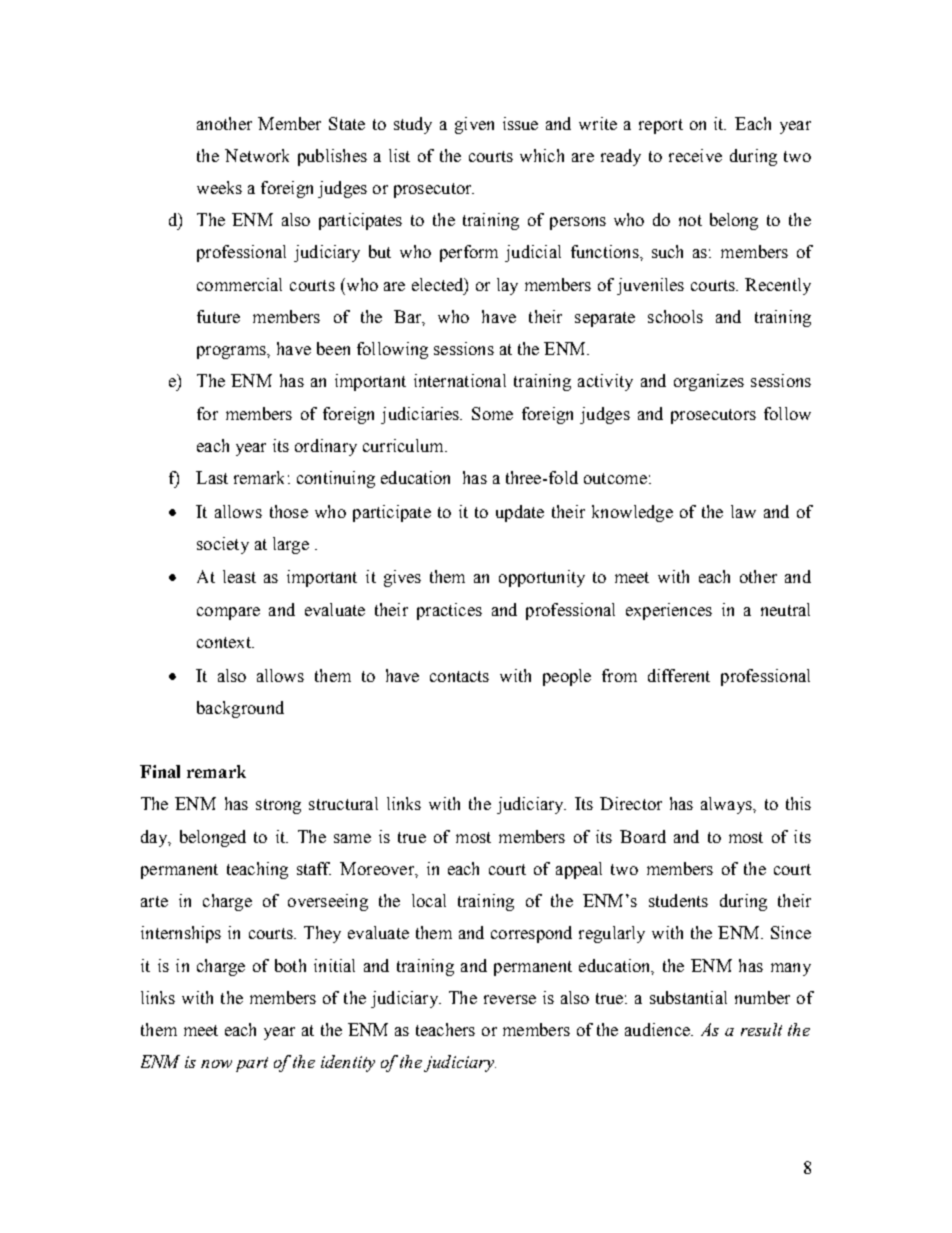 The image size is (952, 1233). Describe the element at coordinates (695, 155) in the screenshot. I see `receive` at that location.
